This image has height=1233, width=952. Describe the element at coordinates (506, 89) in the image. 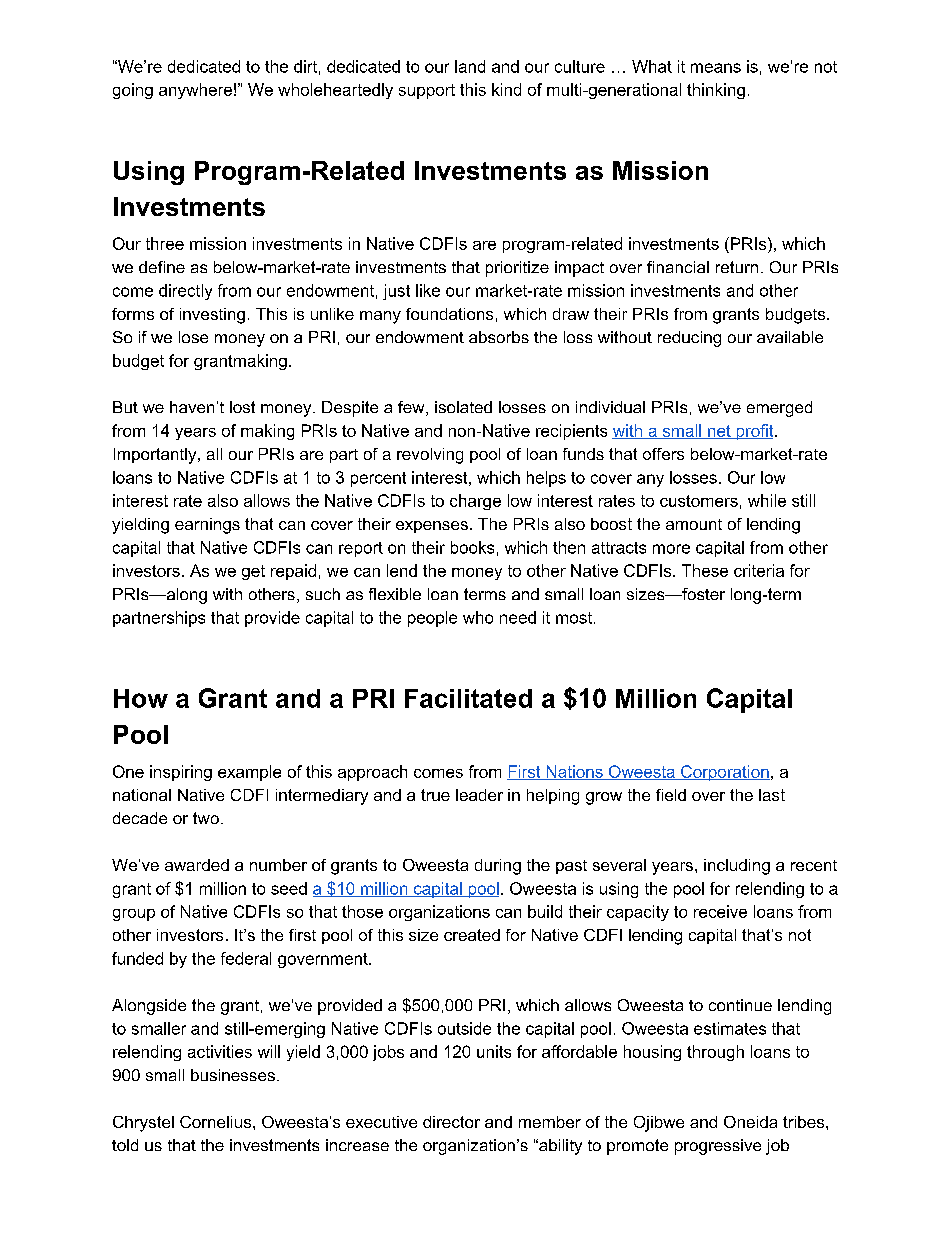

I see `kind` at that location.
